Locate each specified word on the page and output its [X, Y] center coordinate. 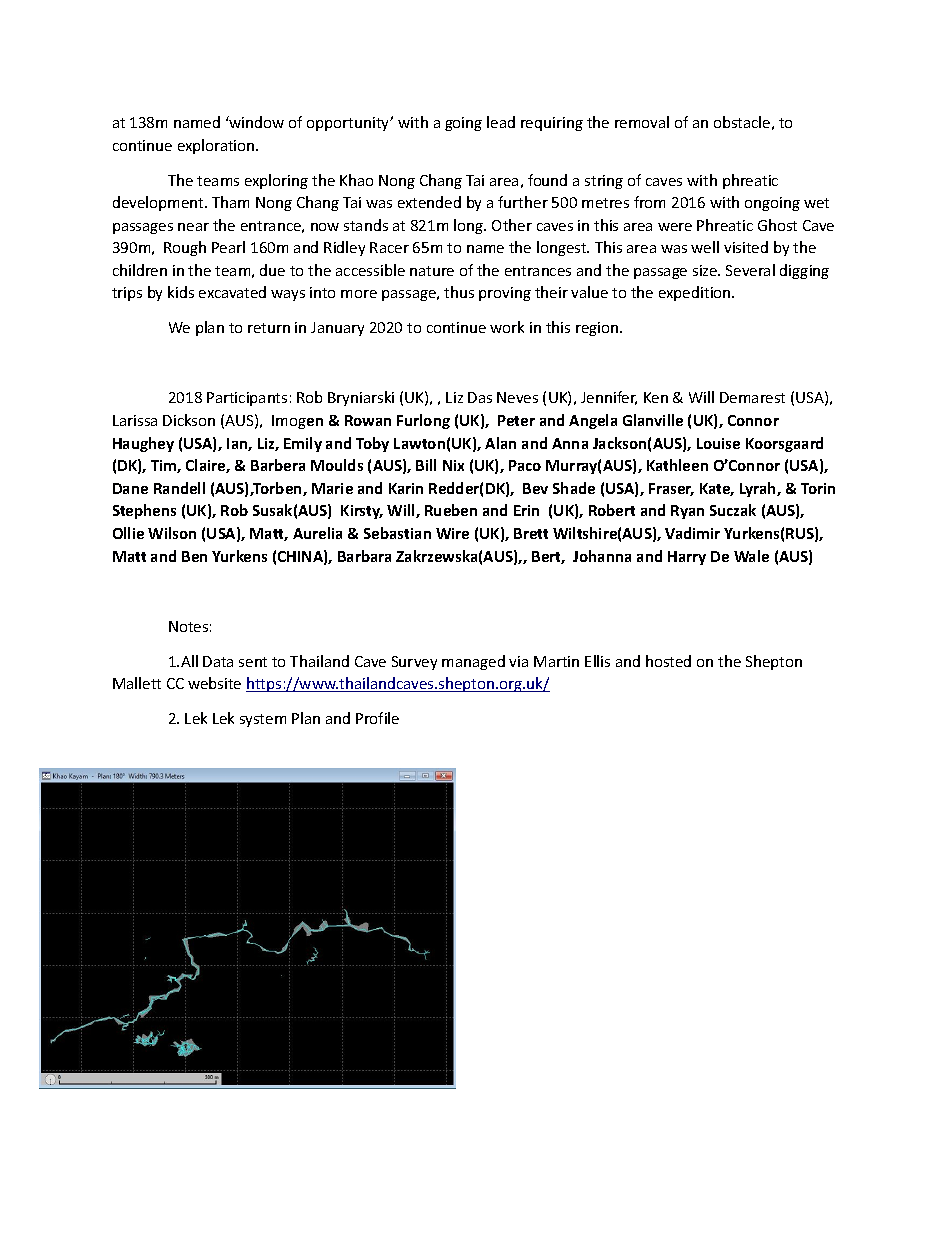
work [507, 327]
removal [642, 122]
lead [501, 122]
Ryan [687, 512]
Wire [452, 533]
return [269, 328]
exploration [217, 146]
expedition [696, 293]
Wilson [172, 533]
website [214, 683]
